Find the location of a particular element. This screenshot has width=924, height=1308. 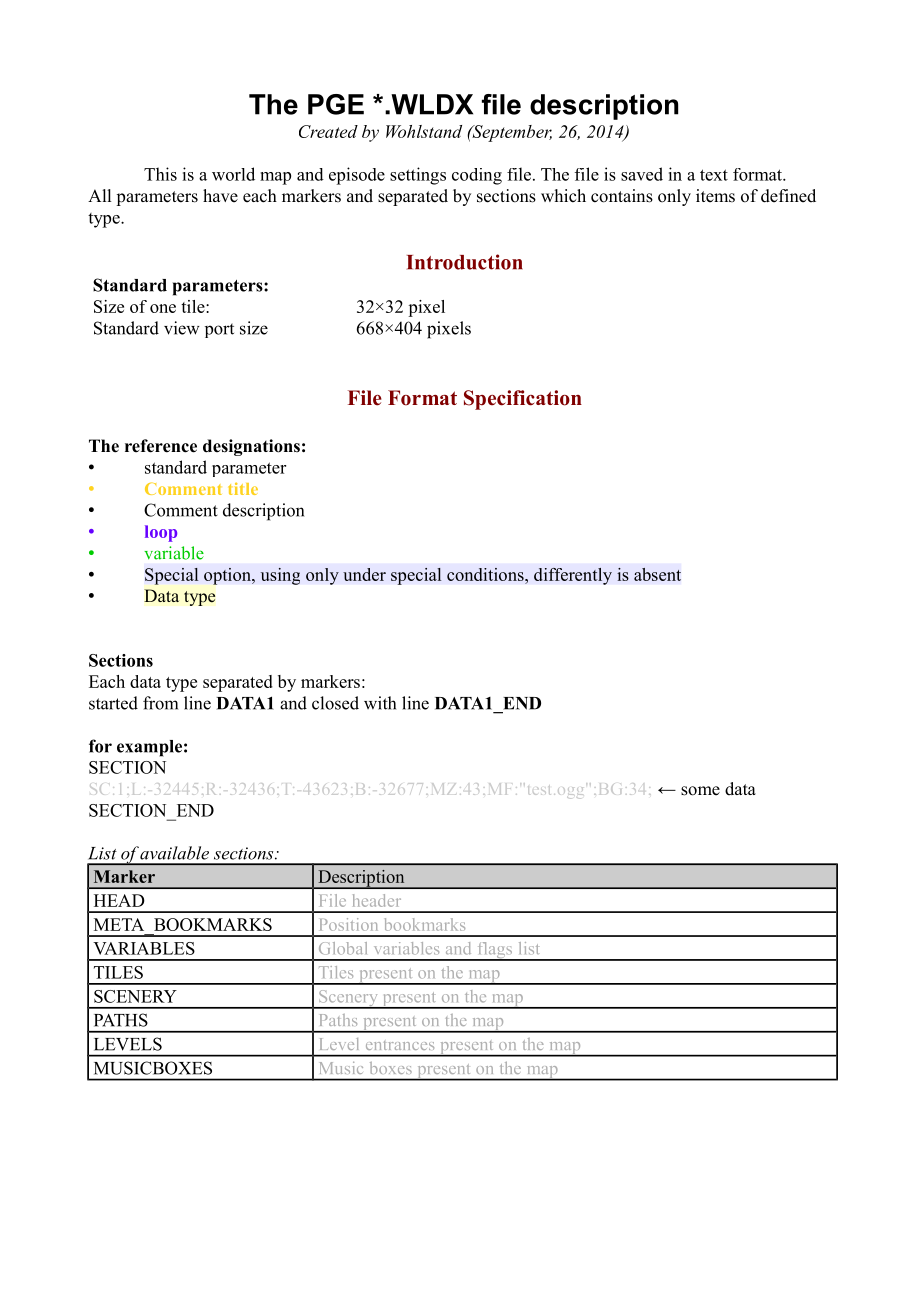

entrances is located at coordinates (400, 1045).
